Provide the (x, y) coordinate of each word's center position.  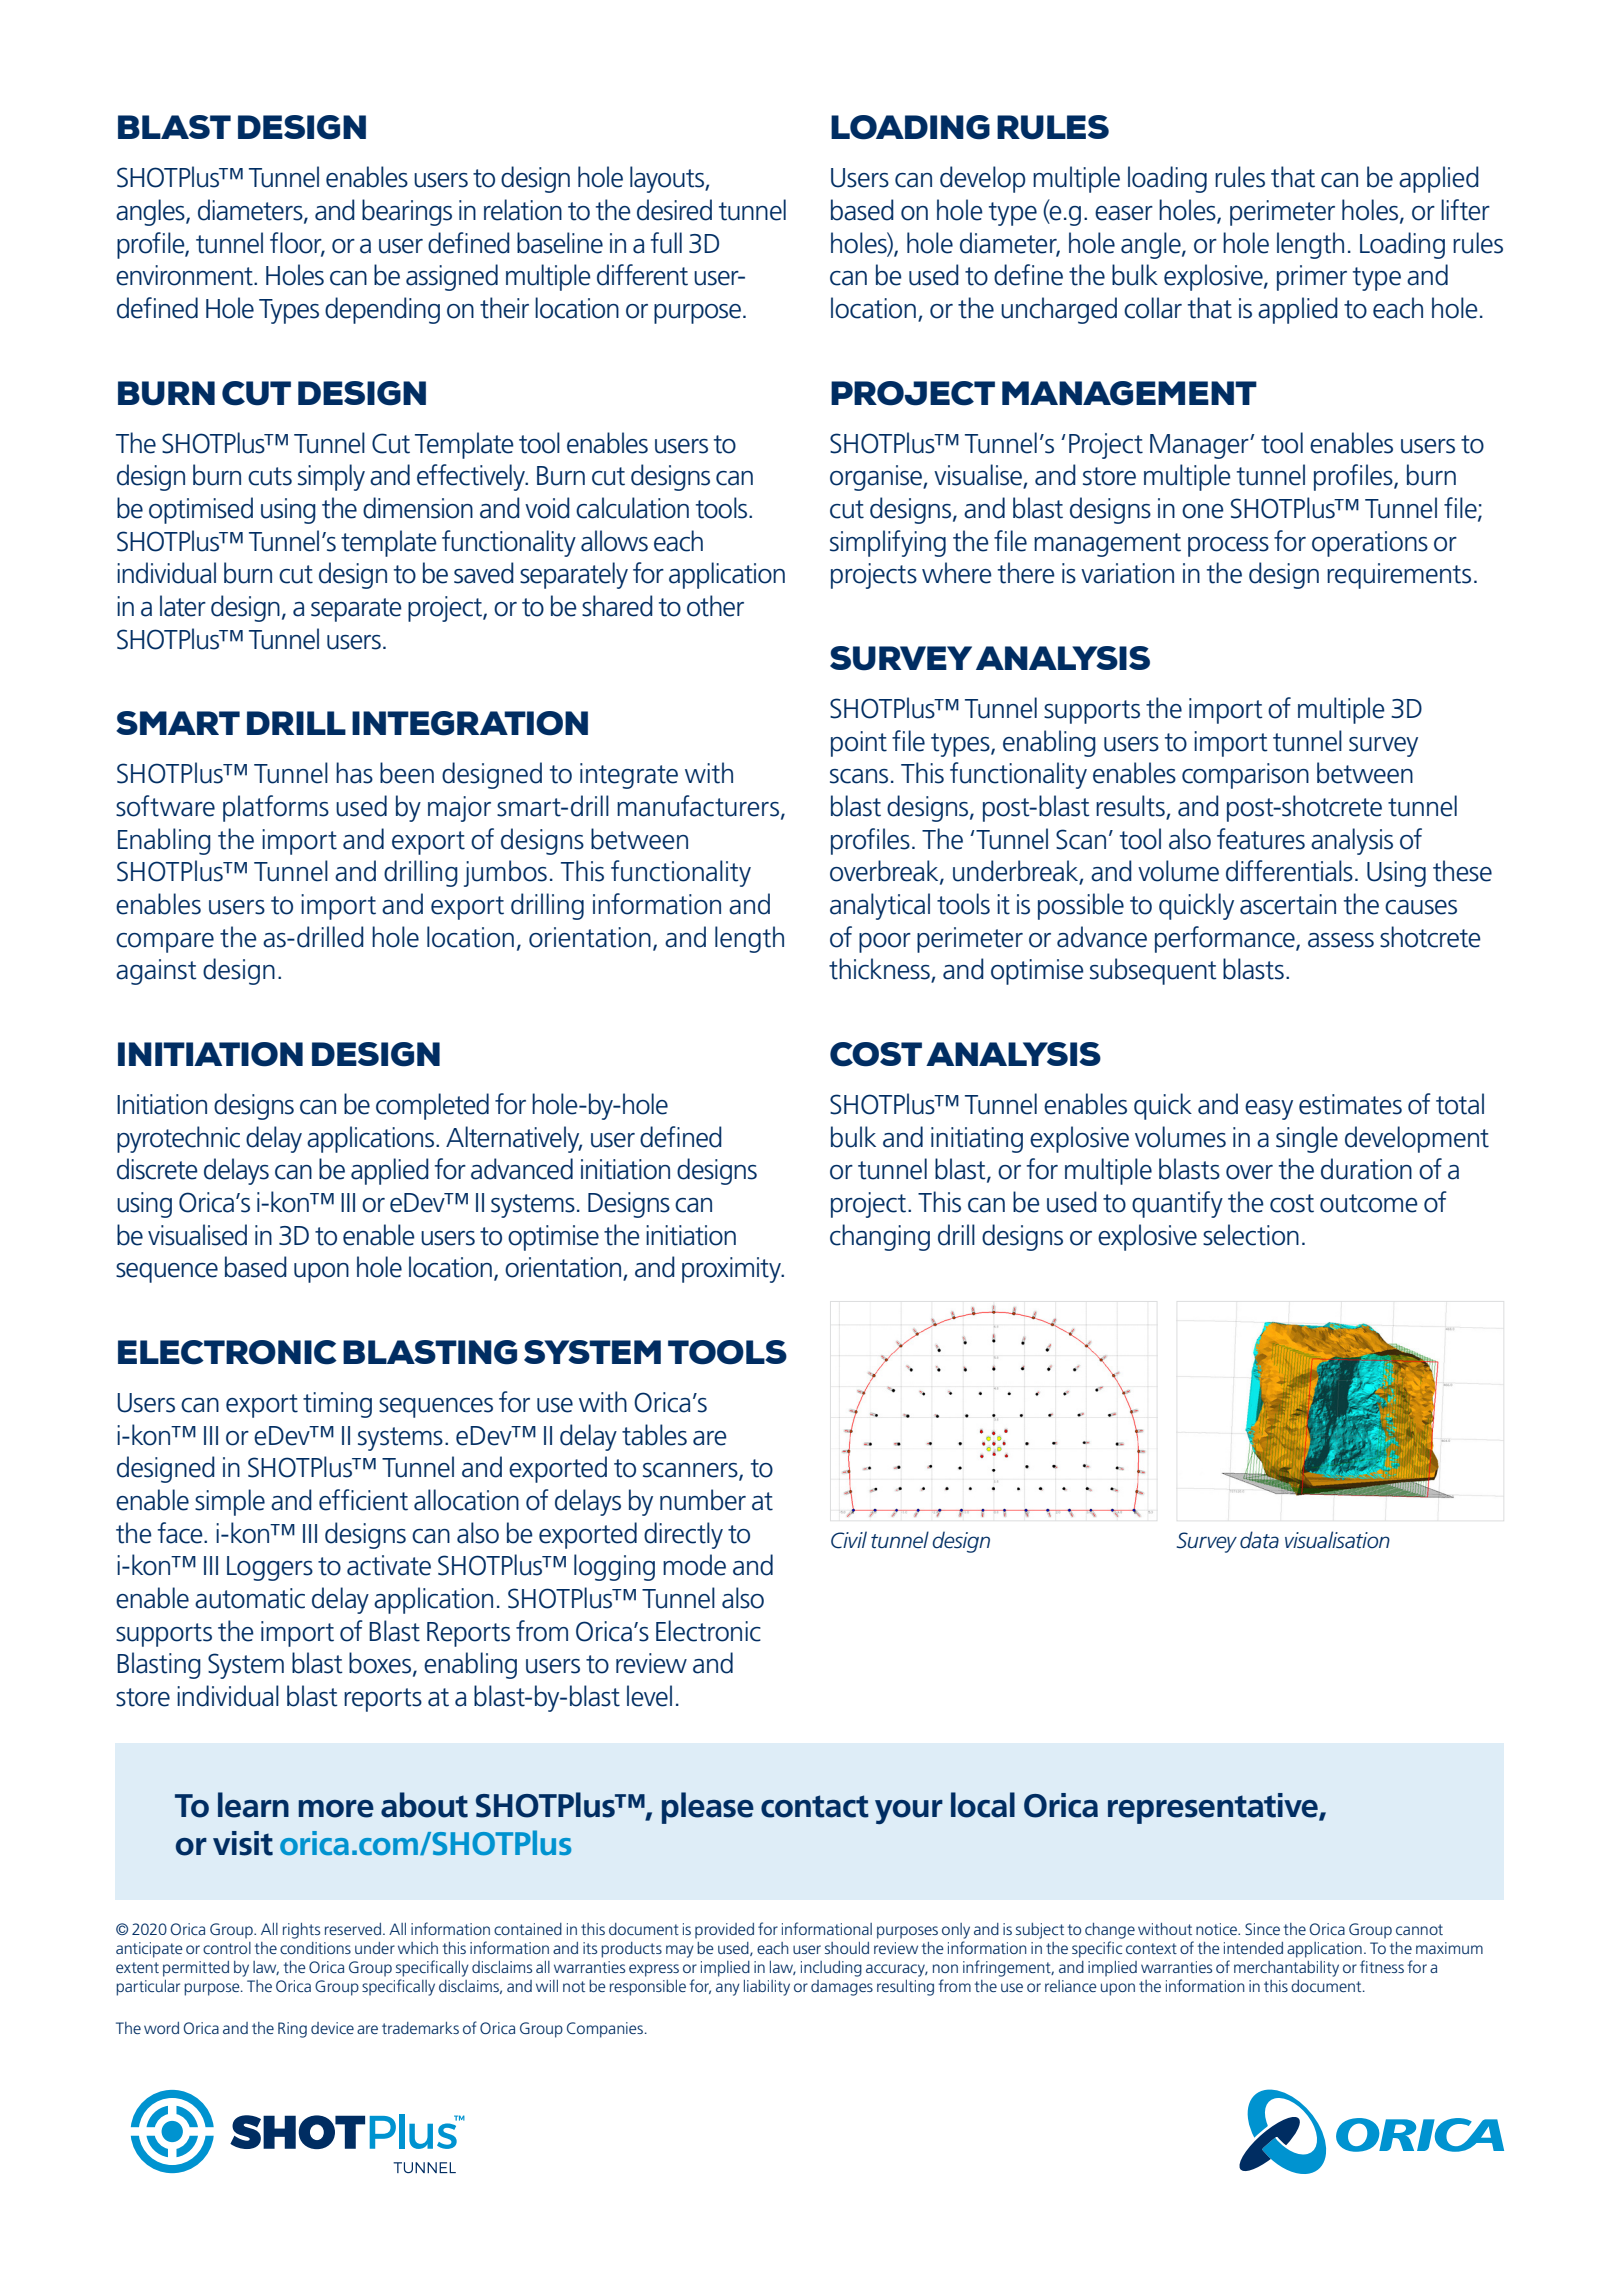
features (1261, 839)
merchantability (1286, 1969)
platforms (276, 808)
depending (382, 310)
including (831, 1969)
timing (337, 1405)
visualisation (1337, 1540)
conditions (315, 1948)
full (666, 243)
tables (654, 1435)
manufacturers (698, 806)
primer (1312, 278)
